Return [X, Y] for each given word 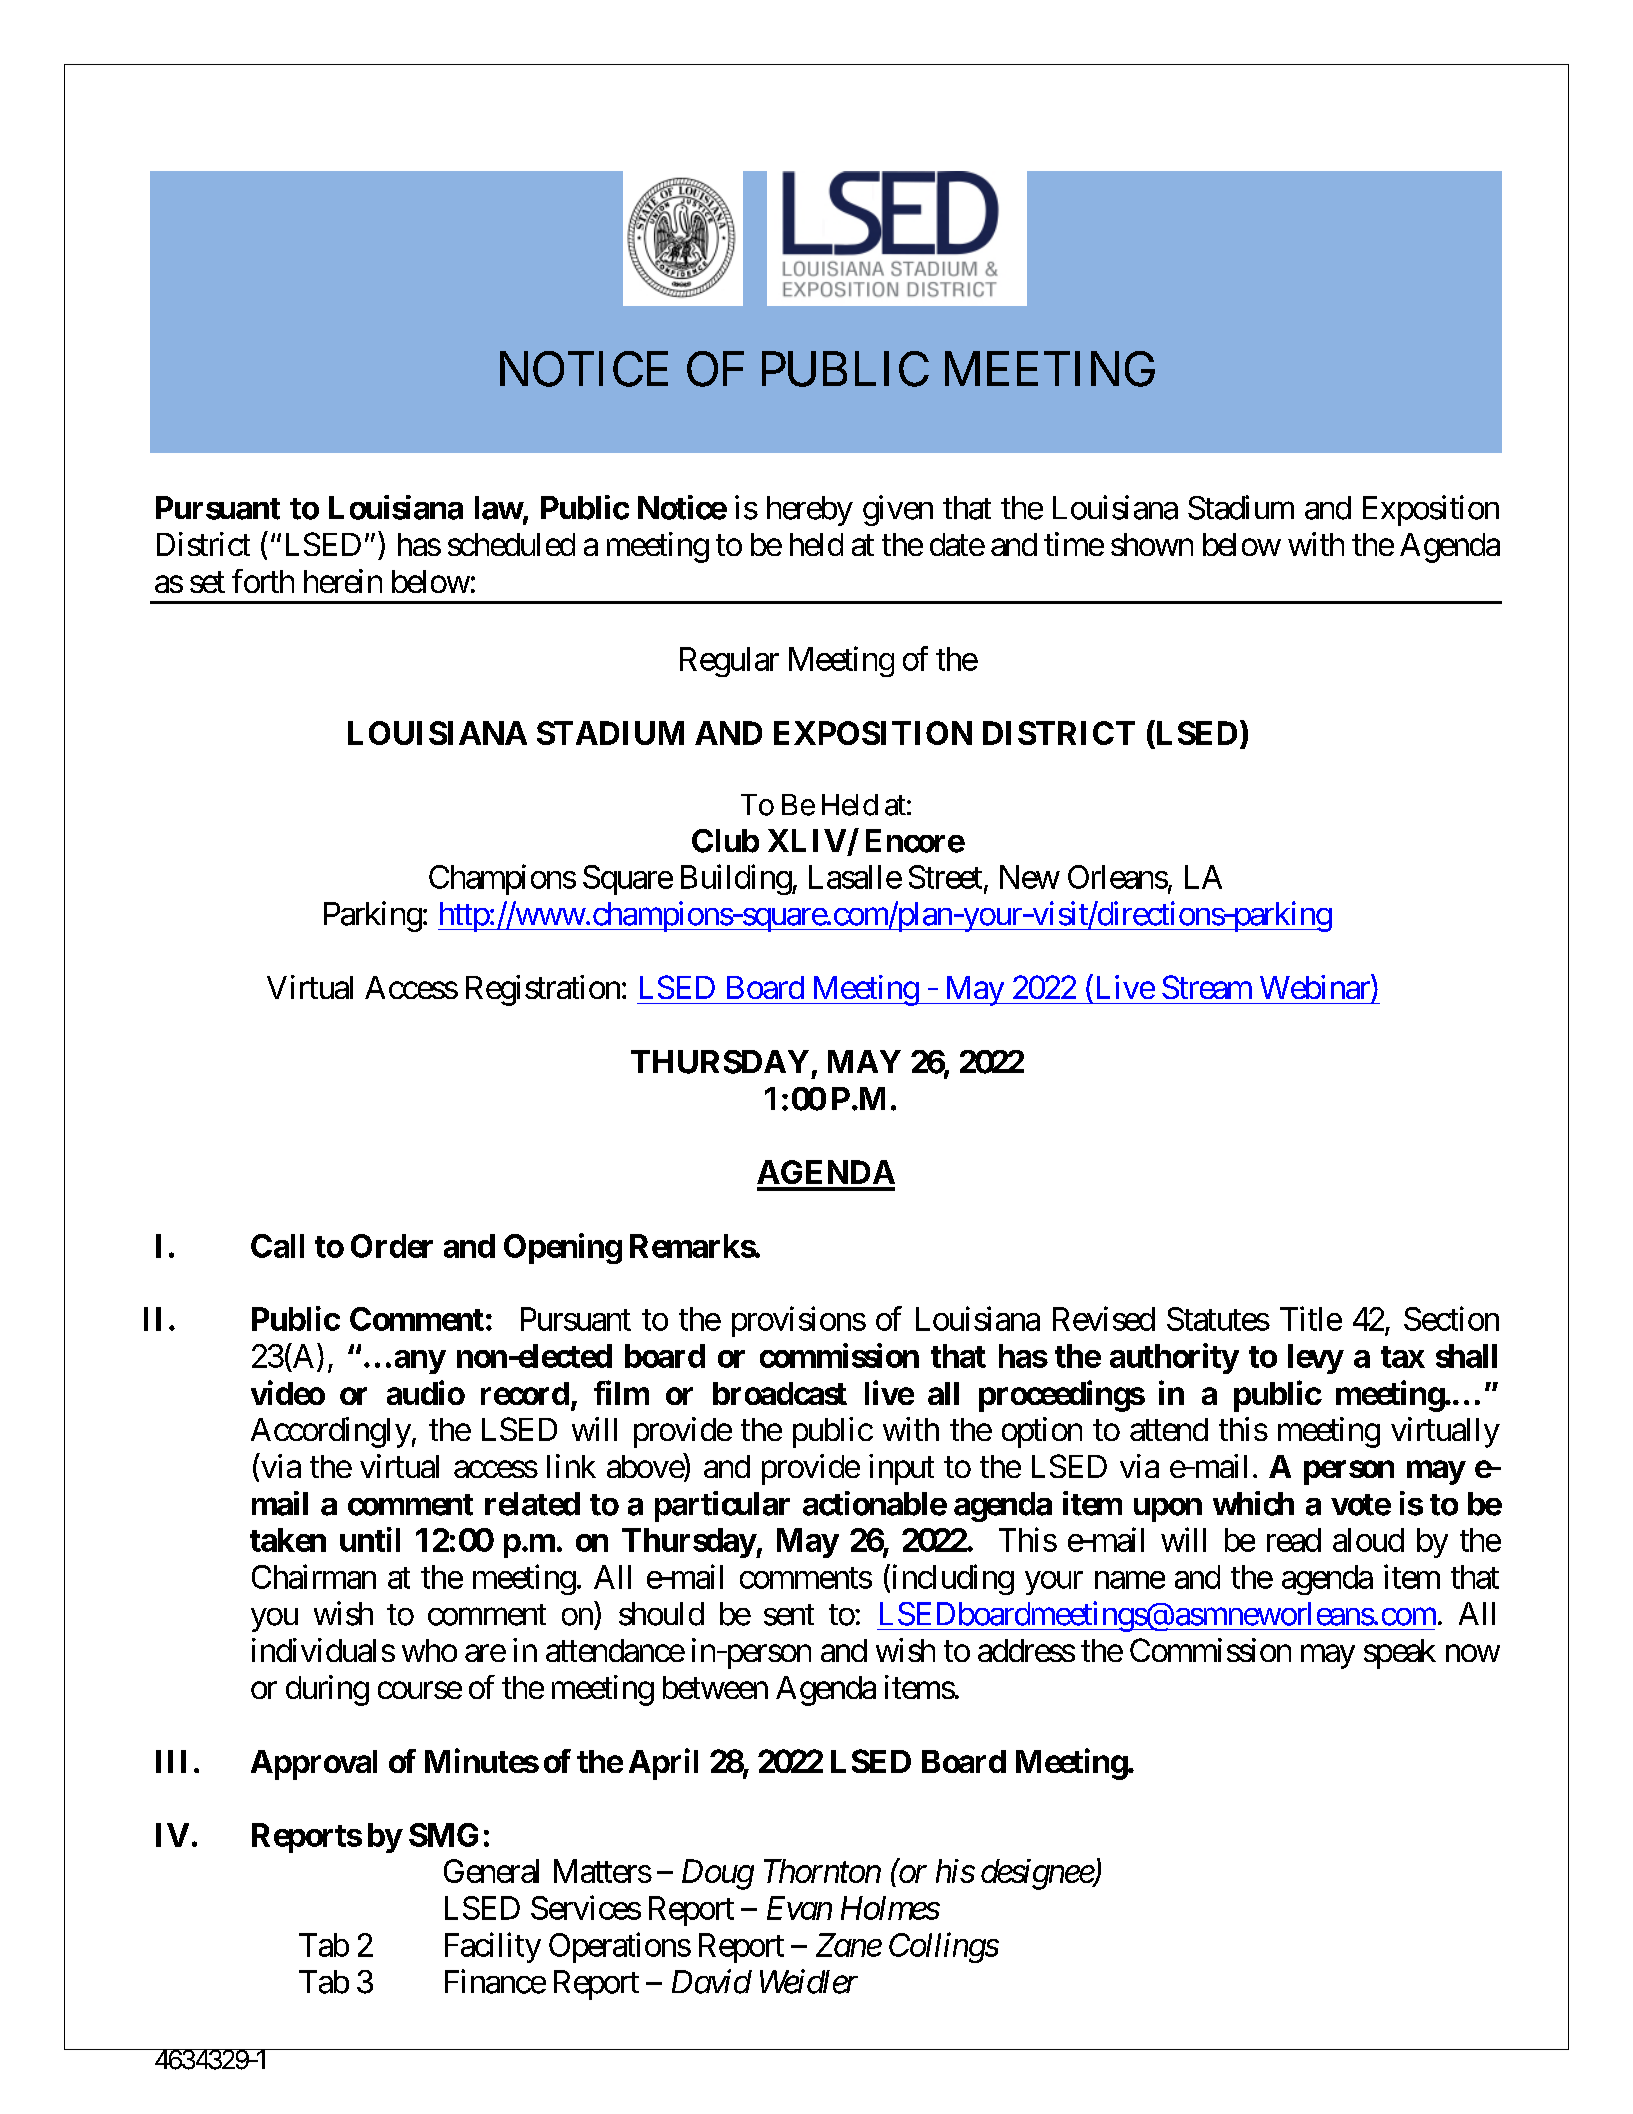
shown [1152, 544]
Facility [493, 1947]
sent [789, 1615]
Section [1451, 1318]
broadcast [780, 1393]
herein [343, 581]
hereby [810, 511]
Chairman [314, 1576]
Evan [799, 1908]
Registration [543, 990]
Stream [1207, 987]
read [1294, 1540]
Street [945, 877]
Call [277, 1246]
